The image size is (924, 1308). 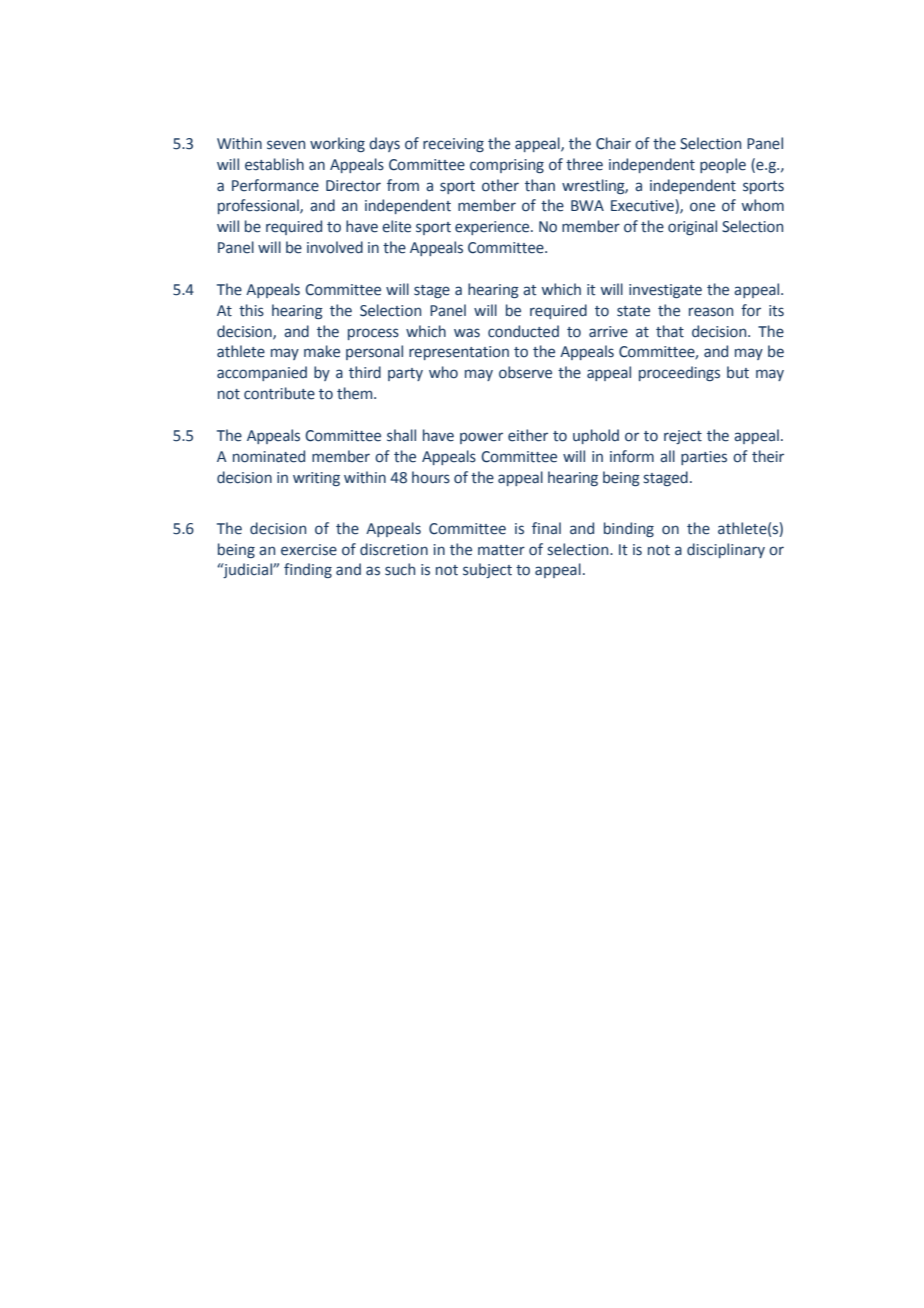 What do you see at coordinates (309, 550) in the screenshot?
I see `exercise` at bounding box center [309, 550].
